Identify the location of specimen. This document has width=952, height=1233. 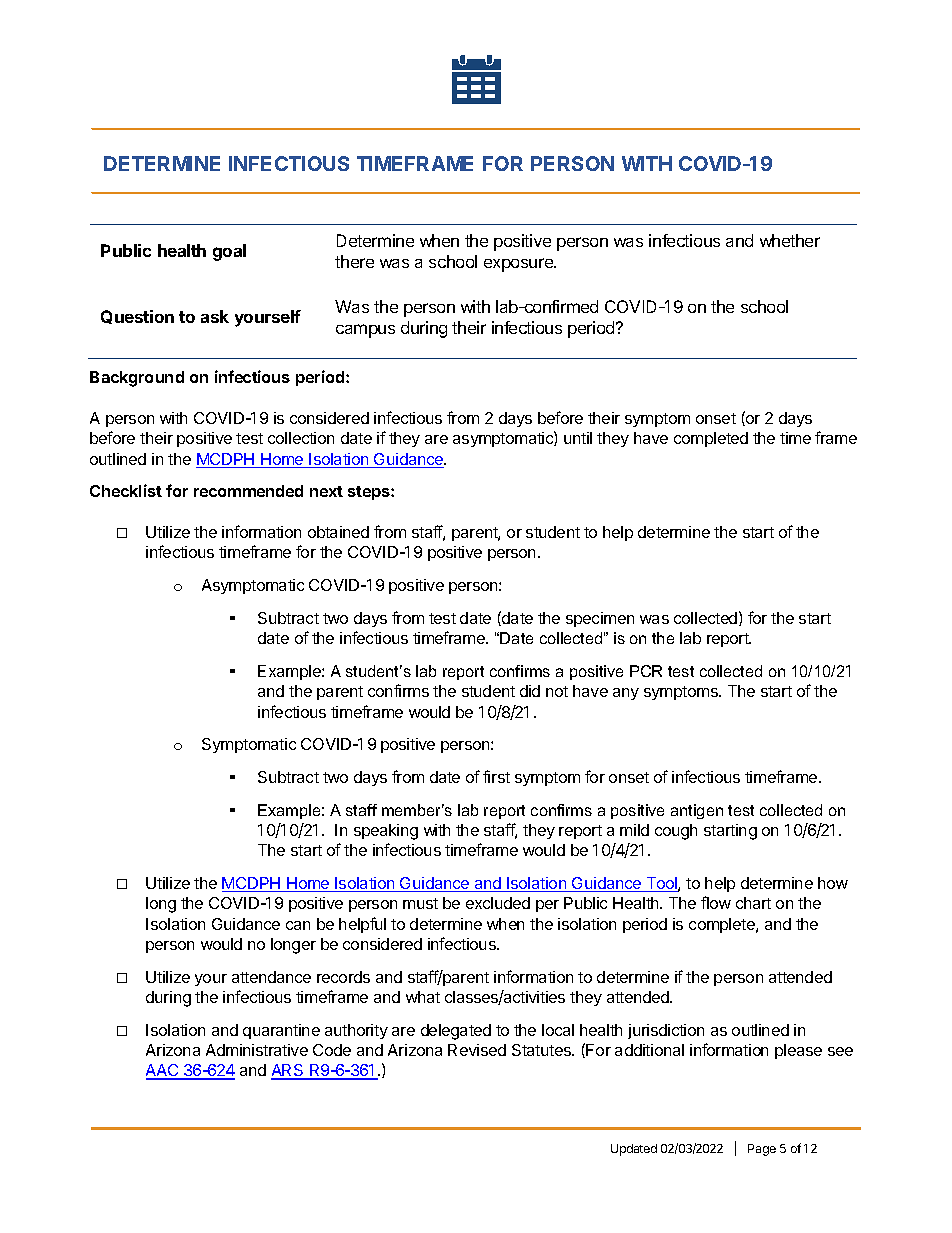
(600, 619).
